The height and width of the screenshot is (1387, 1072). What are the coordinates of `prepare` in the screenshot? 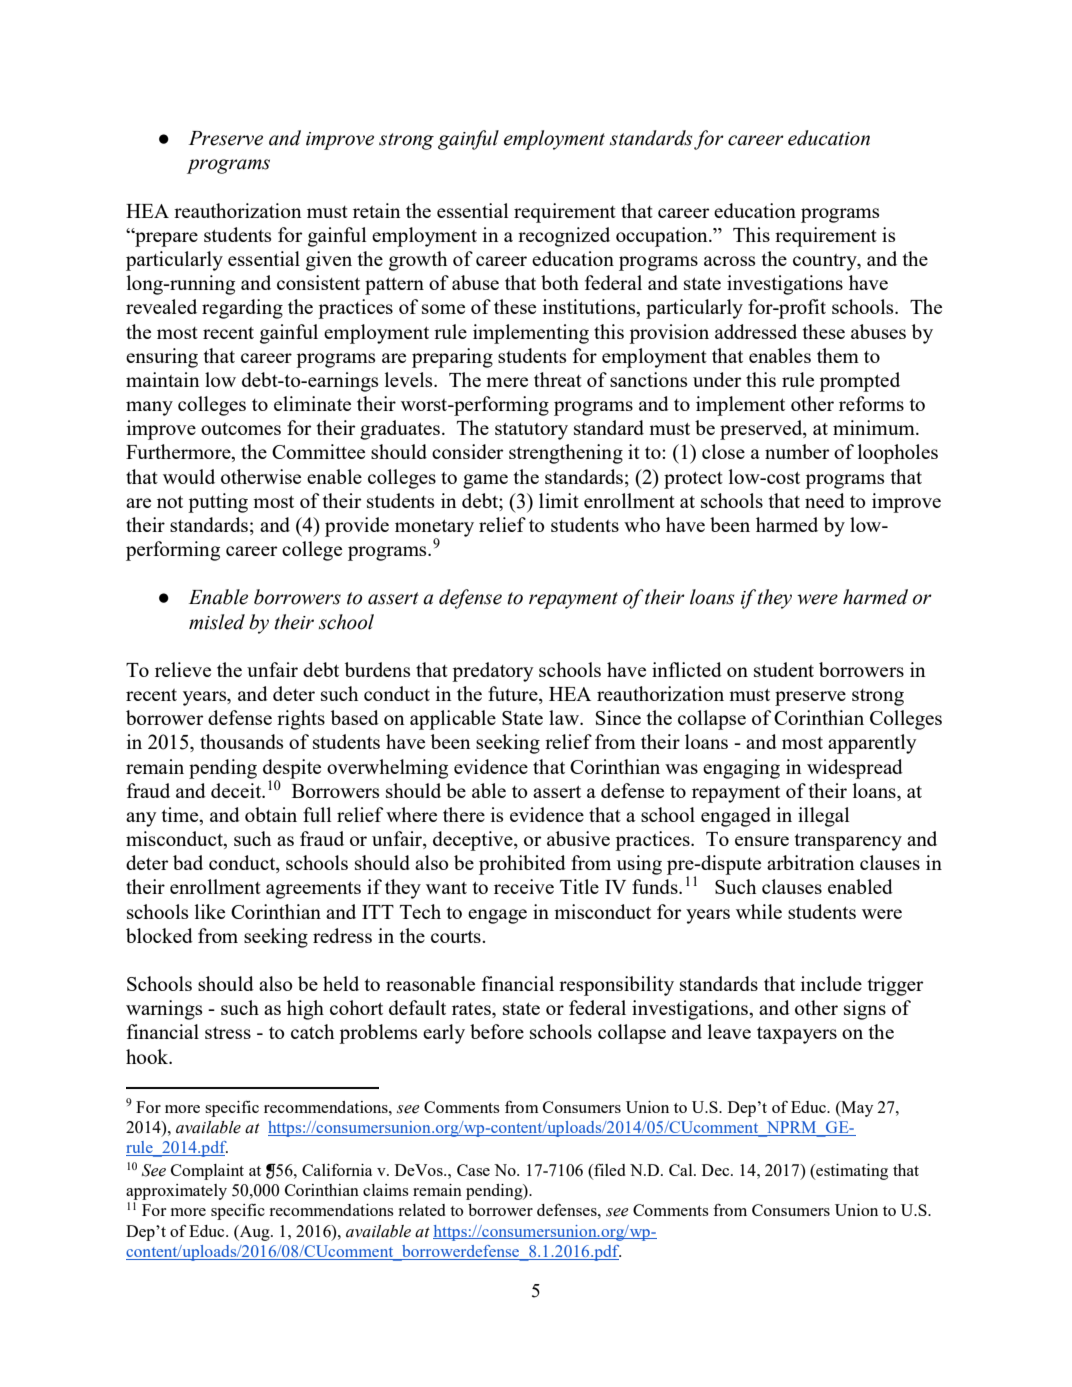 It's located at (165, 239).
